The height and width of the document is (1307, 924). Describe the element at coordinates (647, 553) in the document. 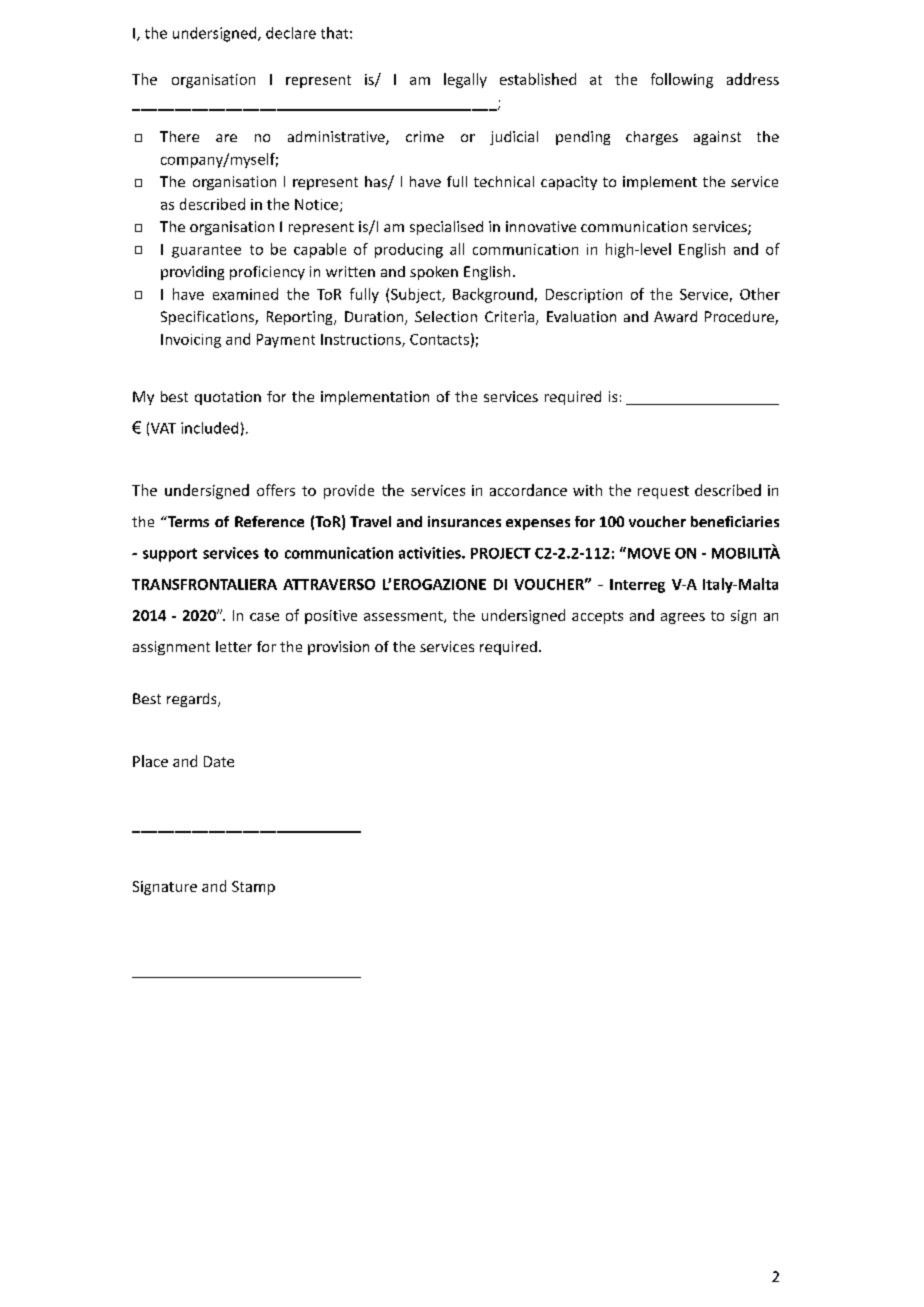

I see `MOVE` at that location.
